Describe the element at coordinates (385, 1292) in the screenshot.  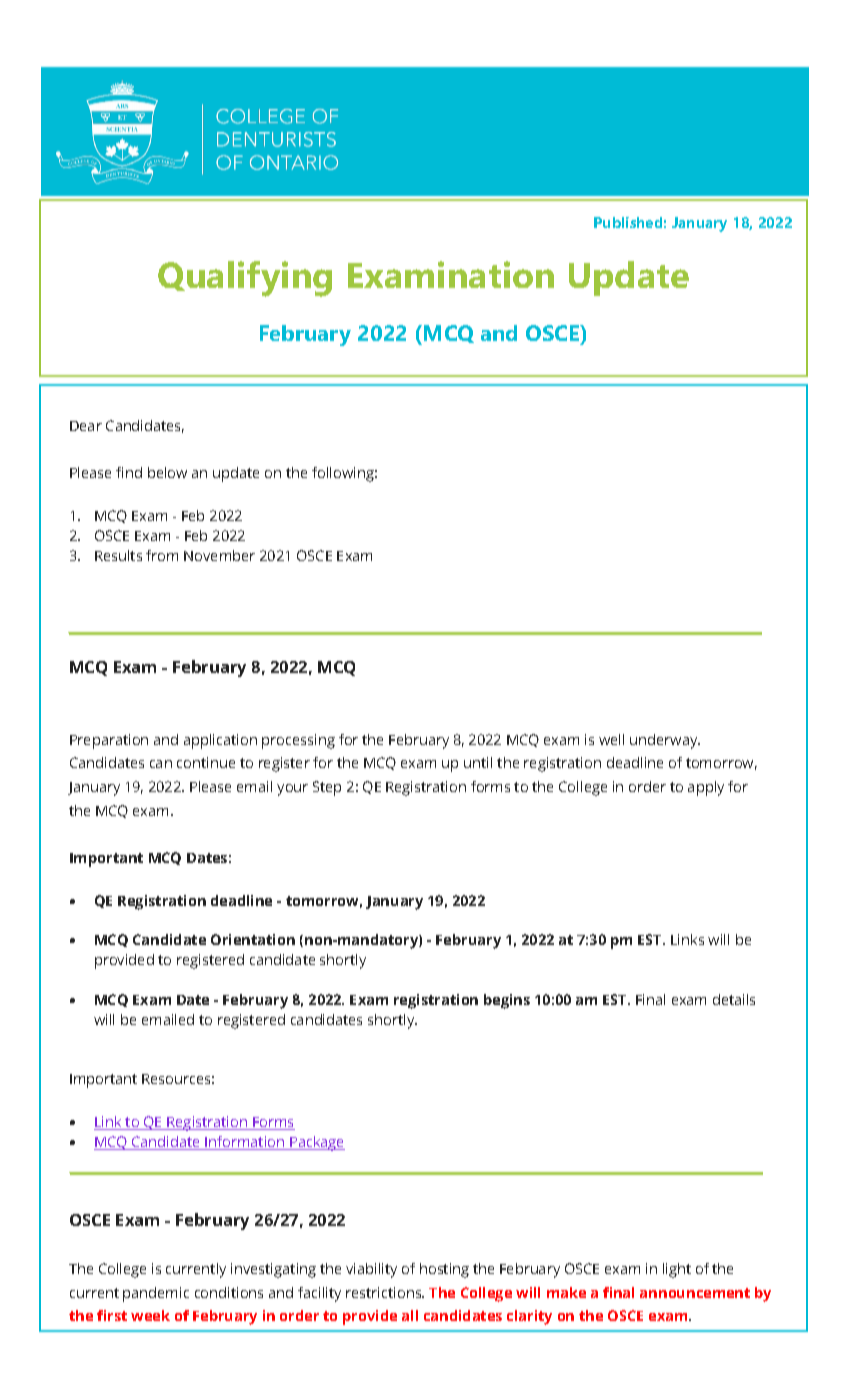
I see `restrictions` at that location.
